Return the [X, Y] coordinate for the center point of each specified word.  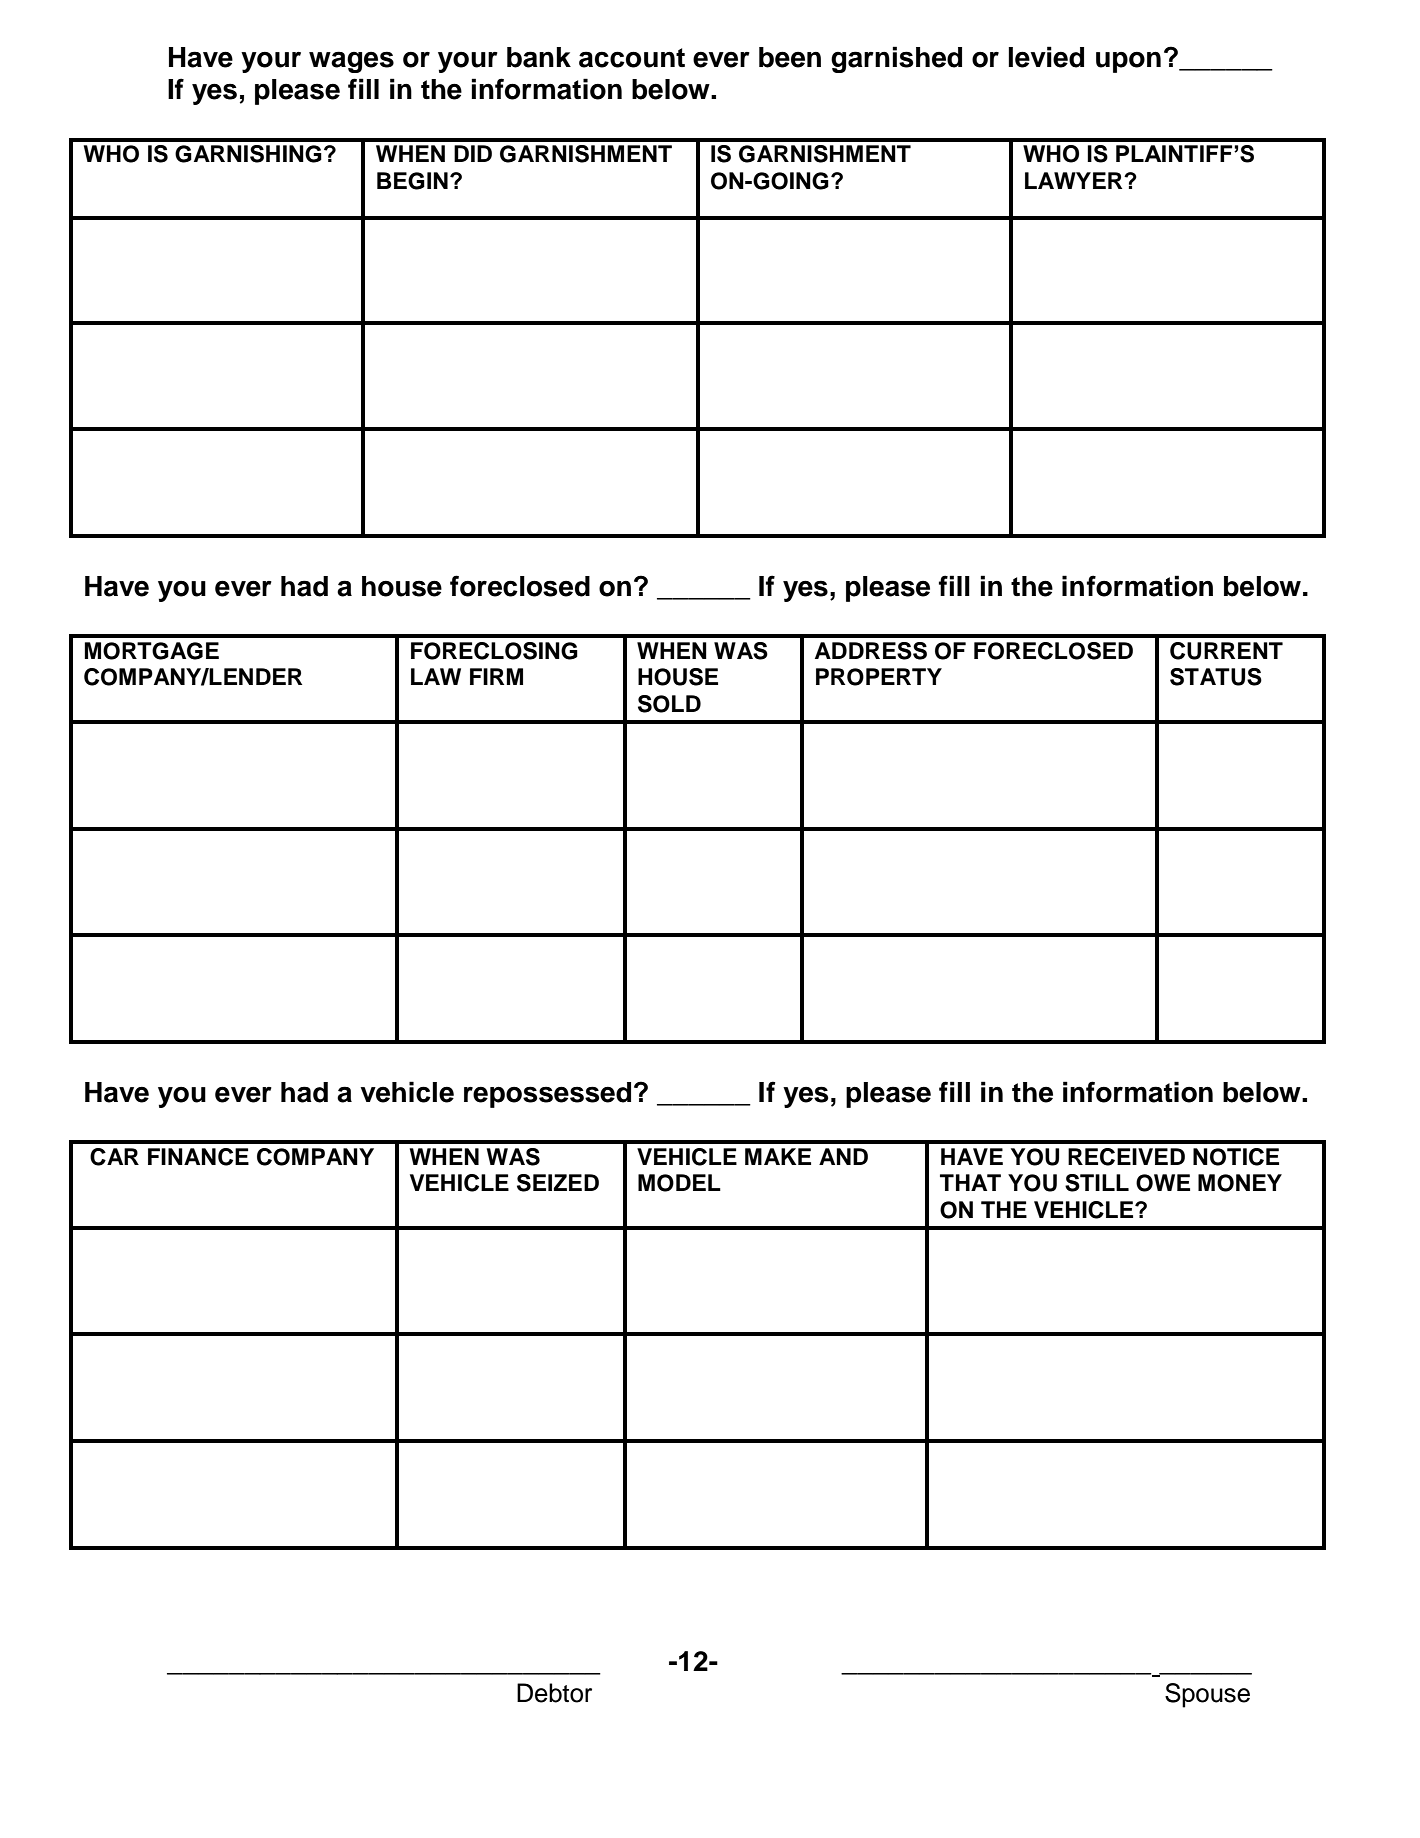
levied [1046, 57]
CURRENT [1226, 651]
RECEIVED [1126, 1157]
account [632, 58]
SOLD [669, 704]
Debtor [554, 1693]
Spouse [1207, 1695]
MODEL [679, 1183]
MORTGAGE [152, 651]
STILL [1097, 1183]
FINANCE [198, 1157]
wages [351, 62]
